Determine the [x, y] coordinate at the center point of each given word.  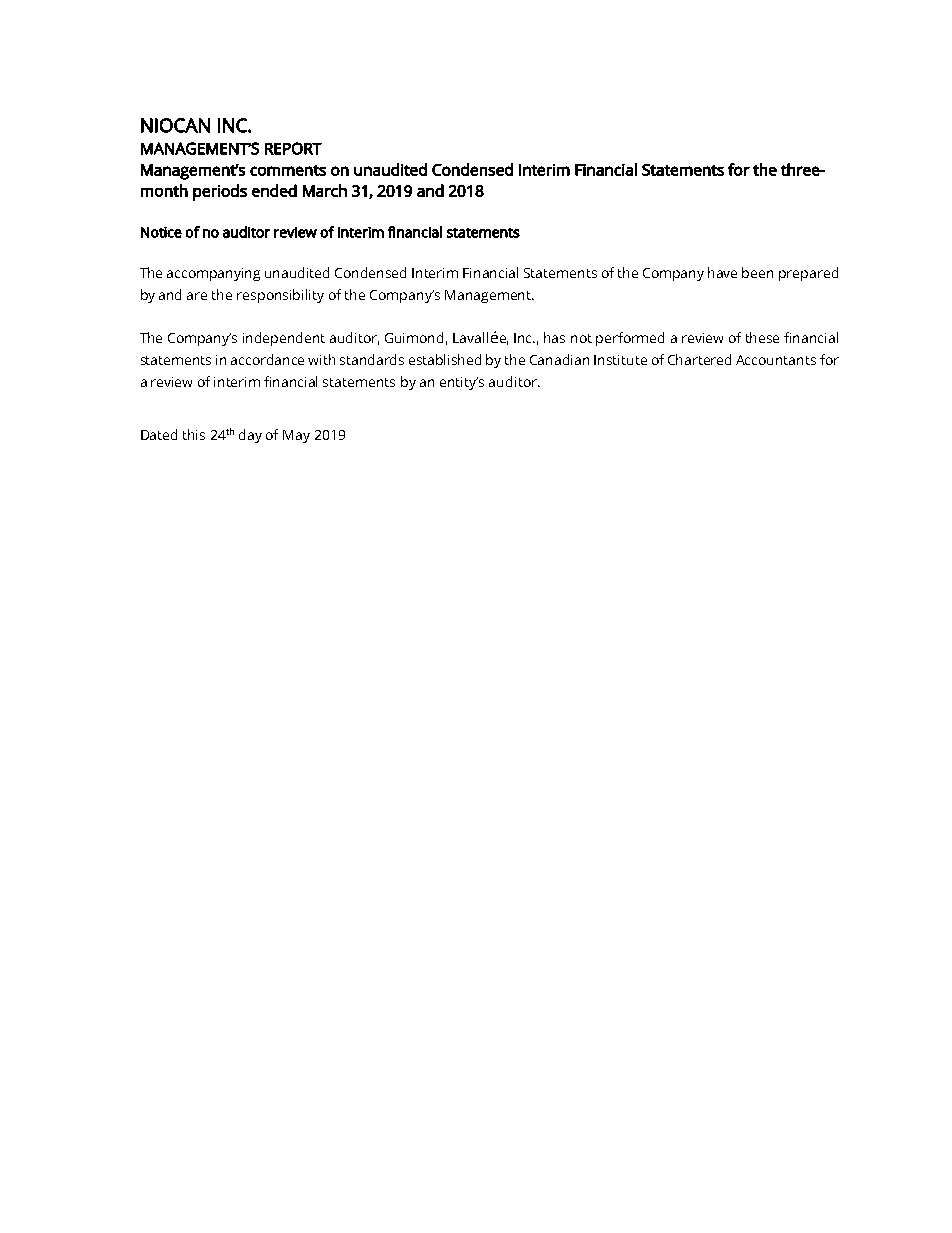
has [554, 337]
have [722, 272]
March [325, 190]
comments [288, 170]
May [296, 436]
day [250, 436]
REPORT [293, 148]
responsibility [280, 296]
